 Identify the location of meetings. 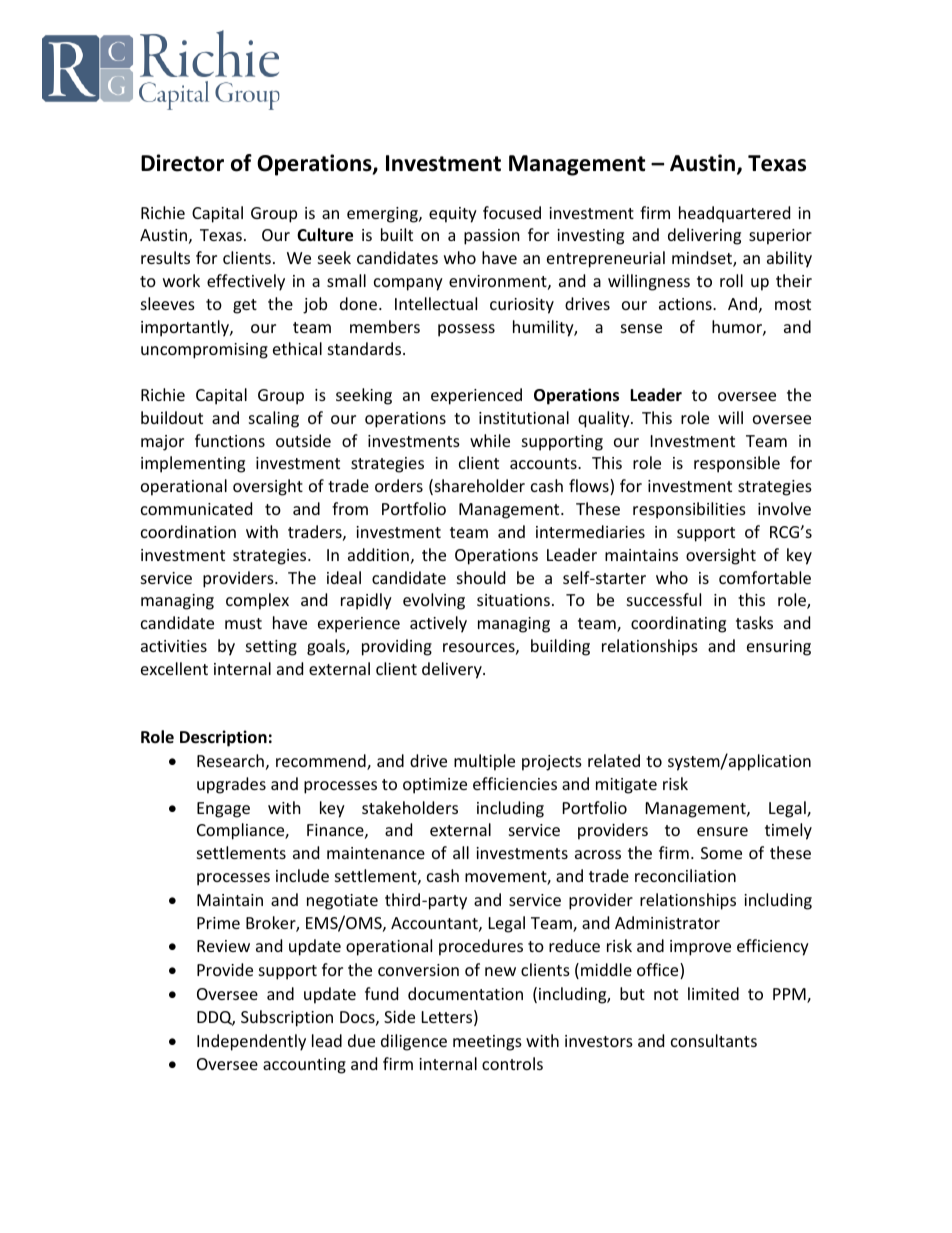
(487, 1043).
